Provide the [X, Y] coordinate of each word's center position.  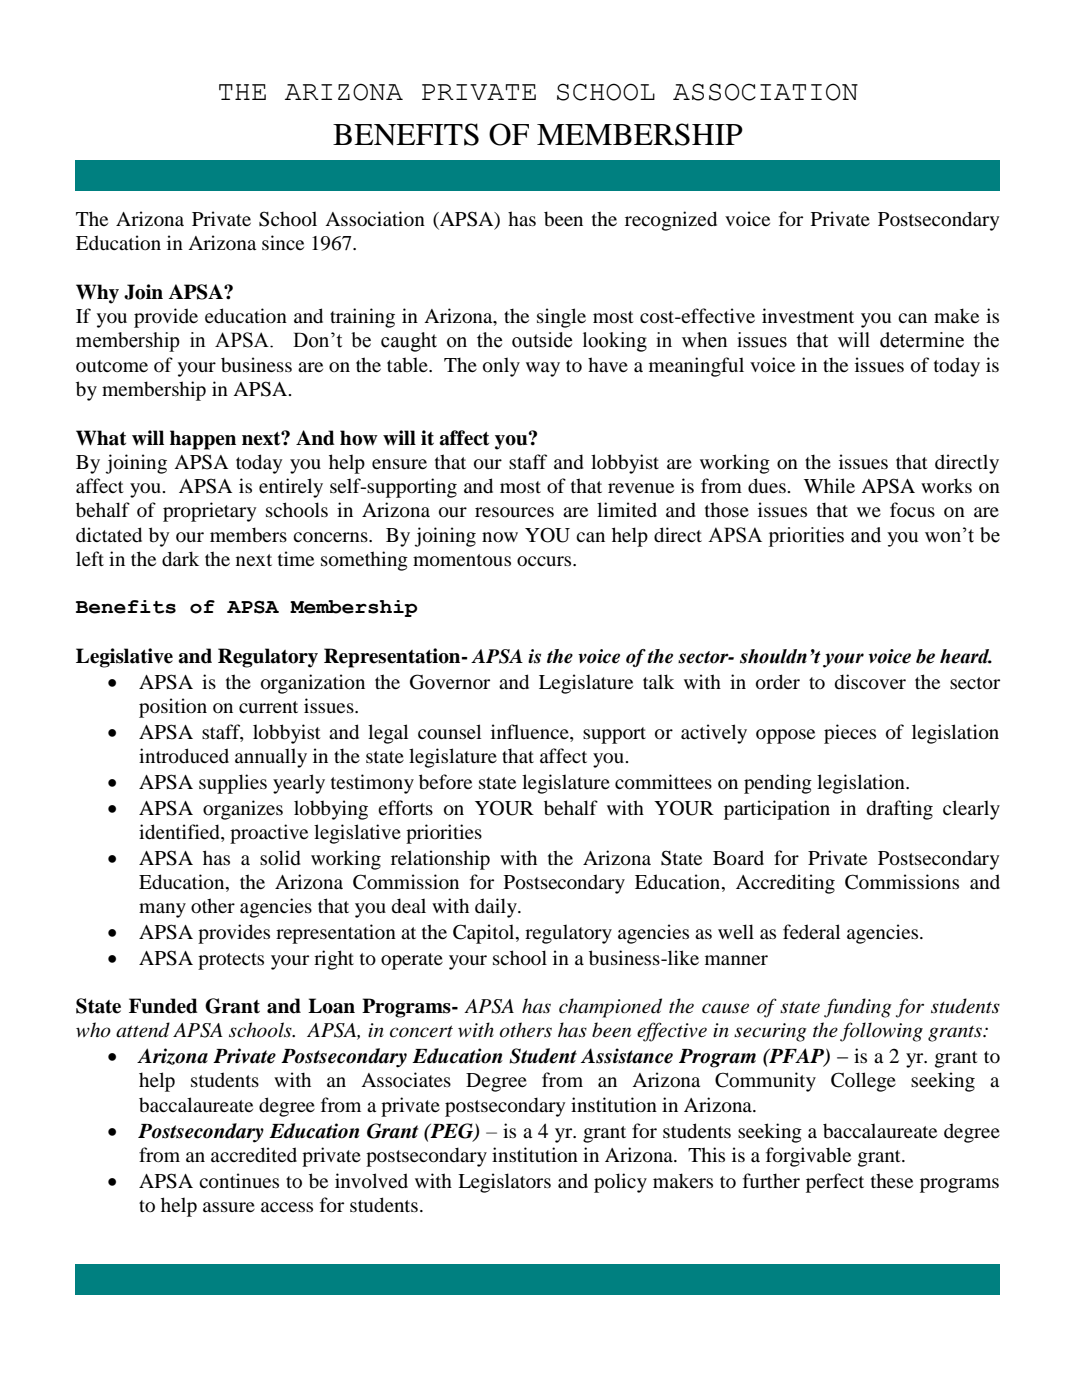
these [892, 1180]
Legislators [504, 1183]
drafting [900, 810]
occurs [545, 561]
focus [912, 510]
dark [180, 559]
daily [497, 908]
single [561, 318]
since [283, 242]
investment [808, 315]
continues [239, 1181]
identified [180, 832]
